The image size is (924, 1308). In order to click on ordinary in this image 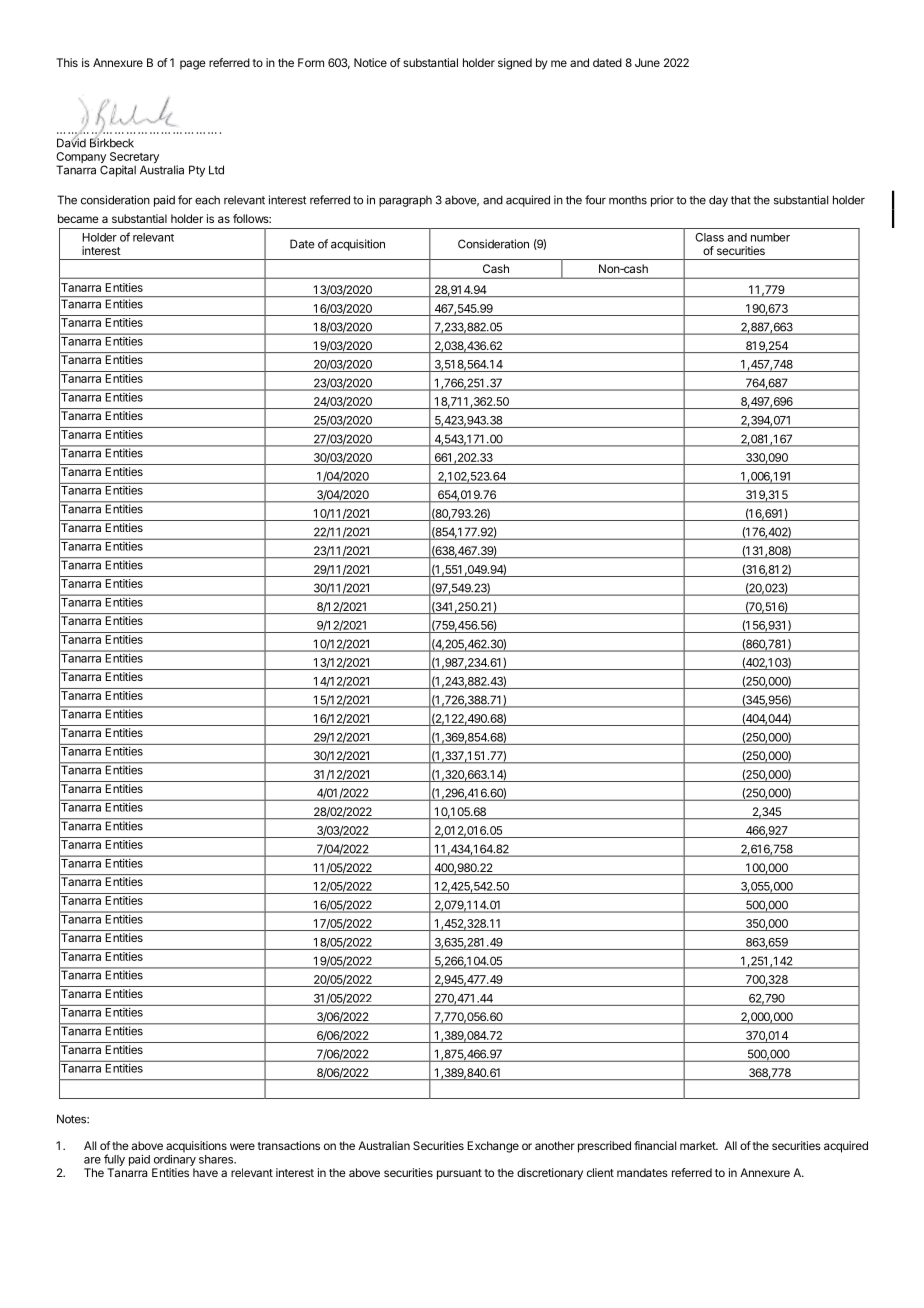, I will do `click(175, 1160)`.
